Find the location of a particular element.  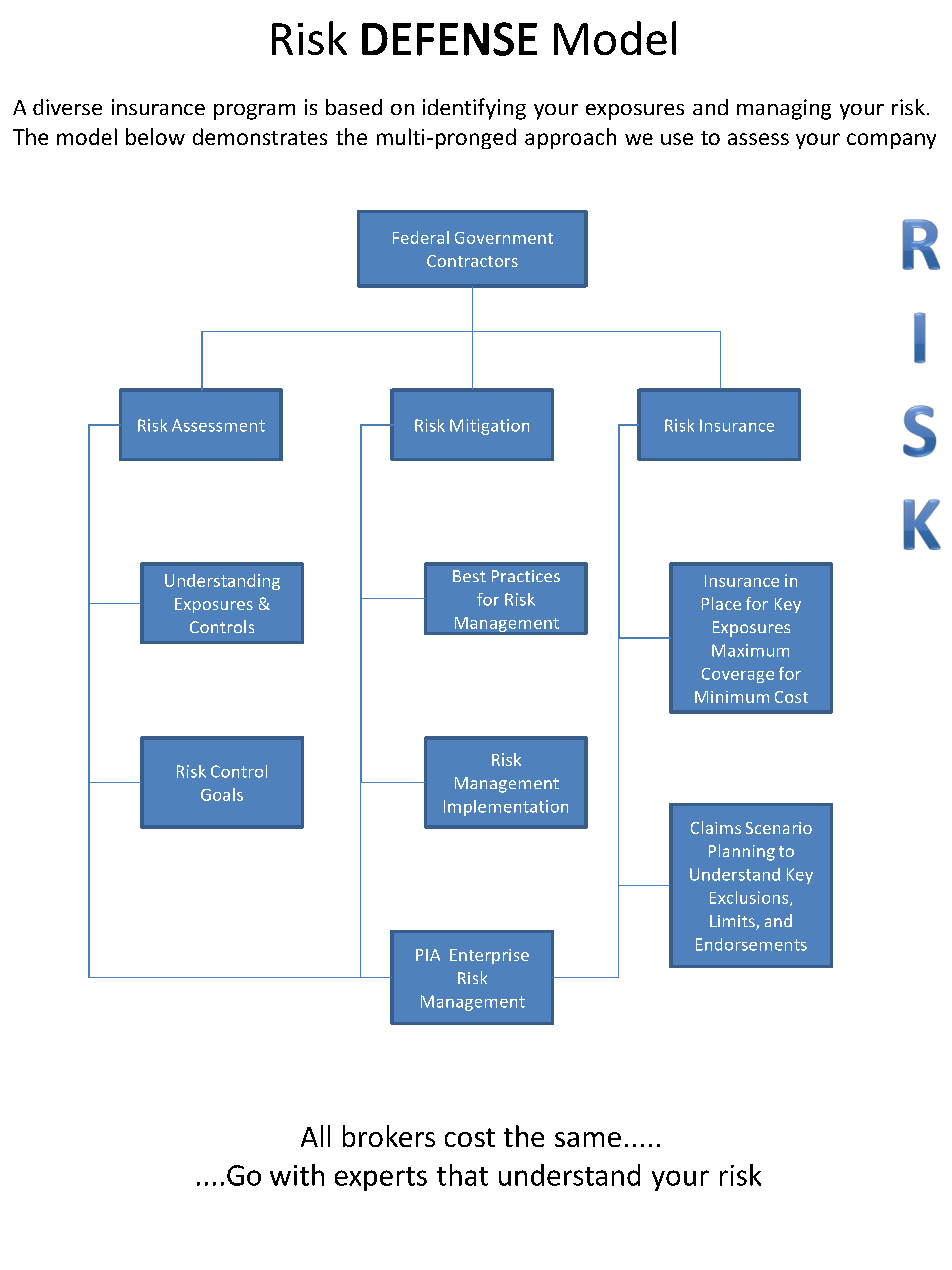

below is located at coordinates (155, 136).
